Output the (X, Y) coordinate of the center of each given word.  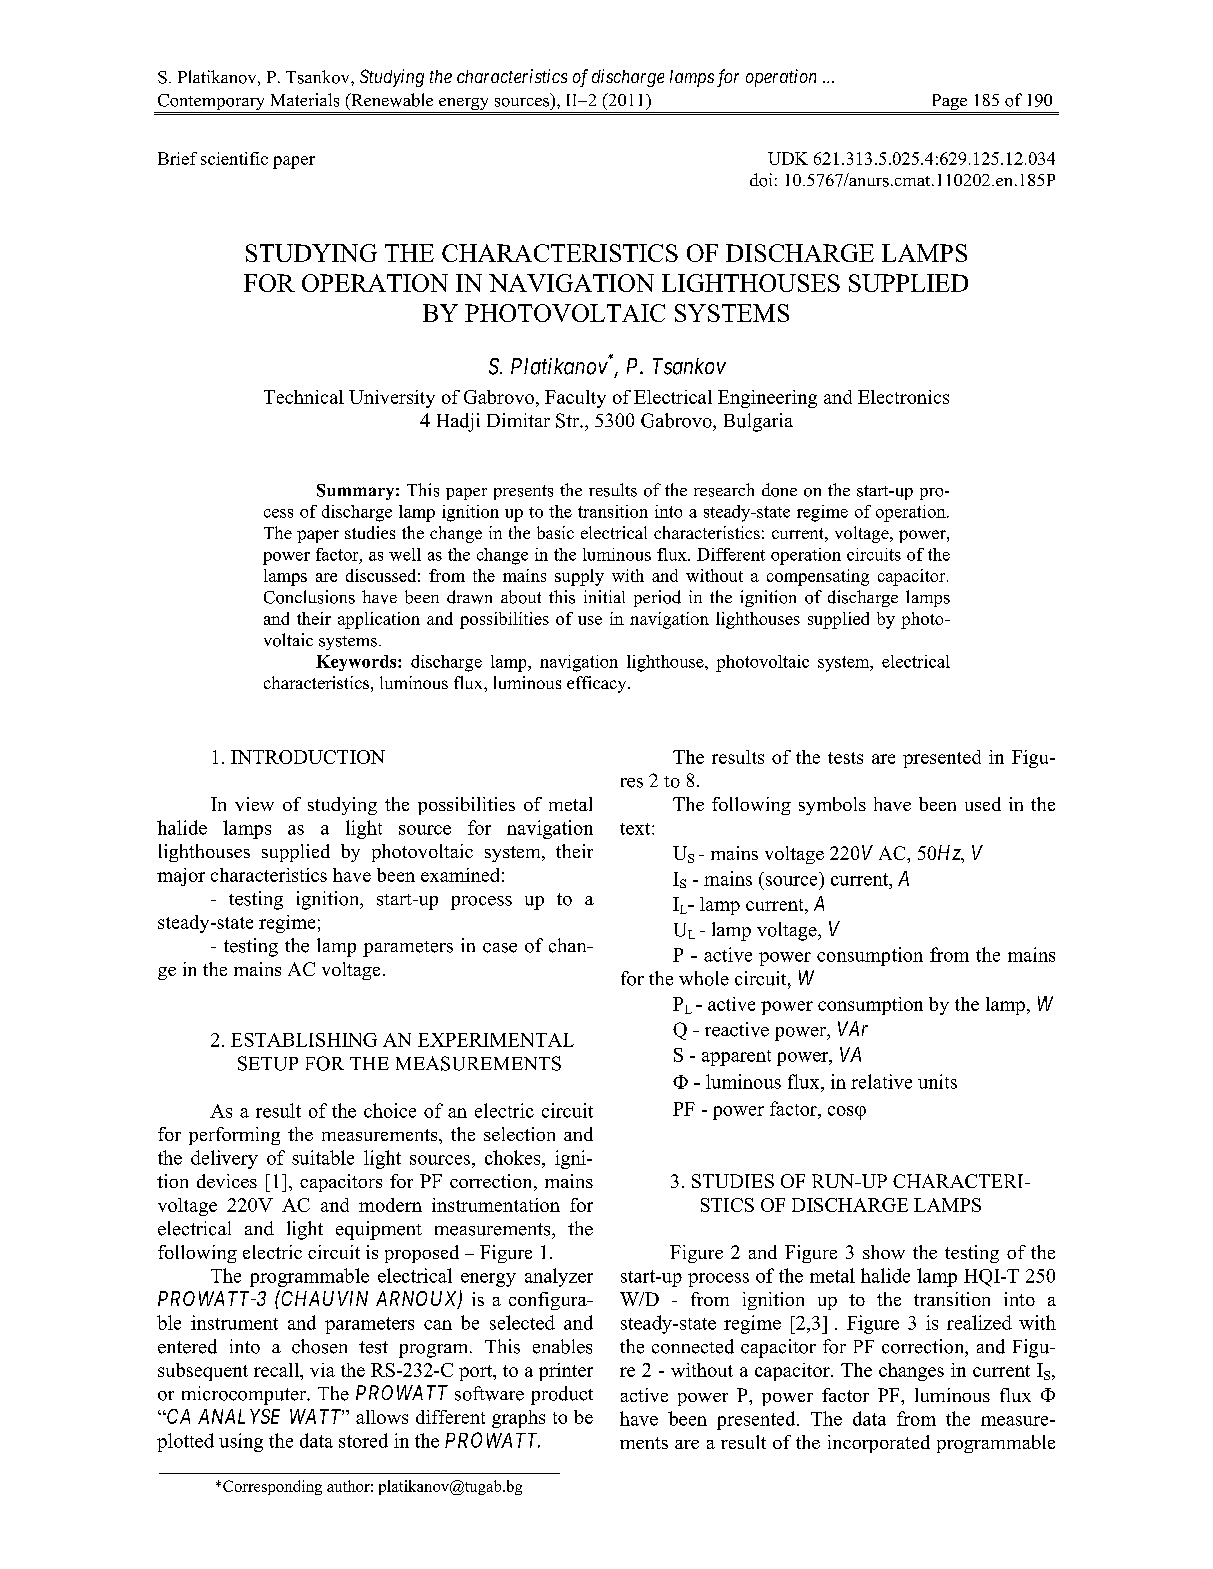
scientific (234, 158)
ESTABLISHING (304, 1040)
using (241, 1442)
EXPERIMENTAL (496, 1040)
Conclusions (309, 597)
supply (579, 577)
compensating (818, 577)
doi (761, 180)
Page (949, 103)
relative (881, 1081)
